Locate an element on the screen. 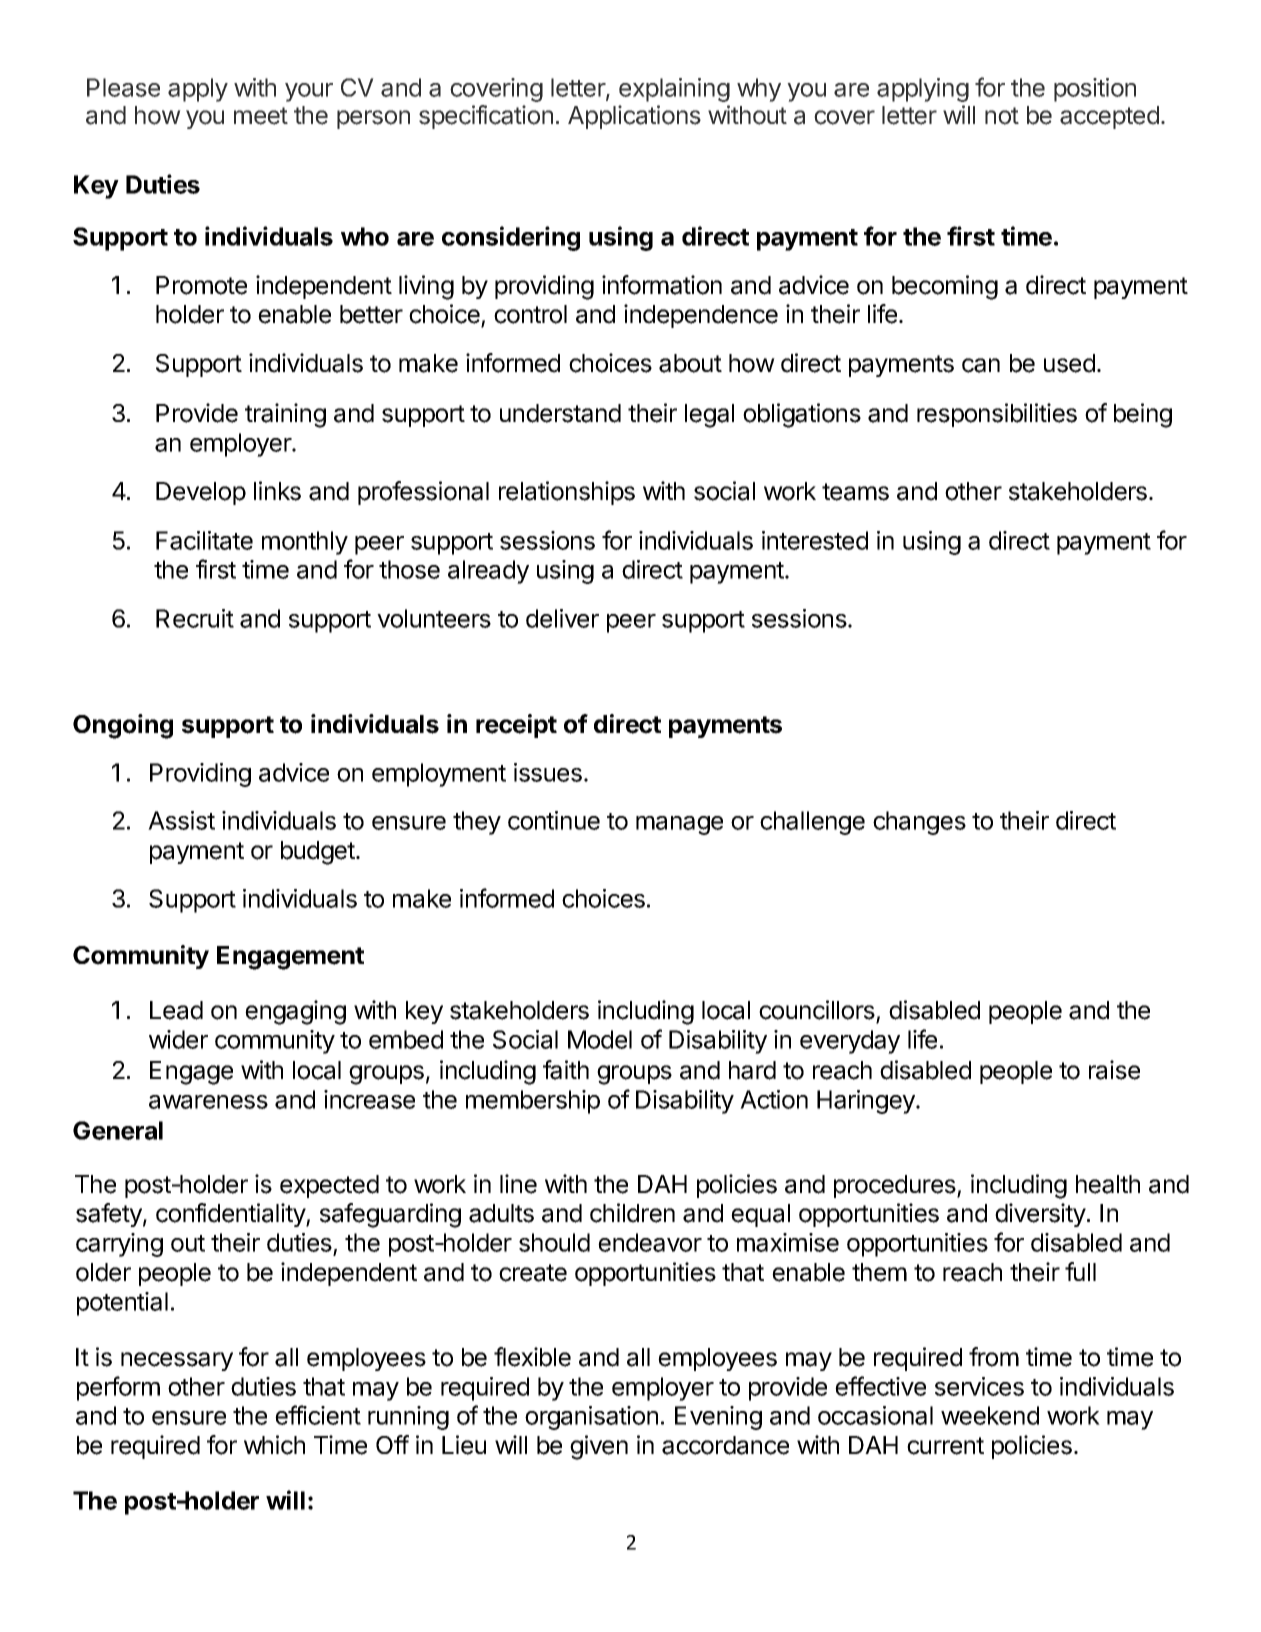 The image size is (1261, 1632). changes is located at coordinates (919, 823).
